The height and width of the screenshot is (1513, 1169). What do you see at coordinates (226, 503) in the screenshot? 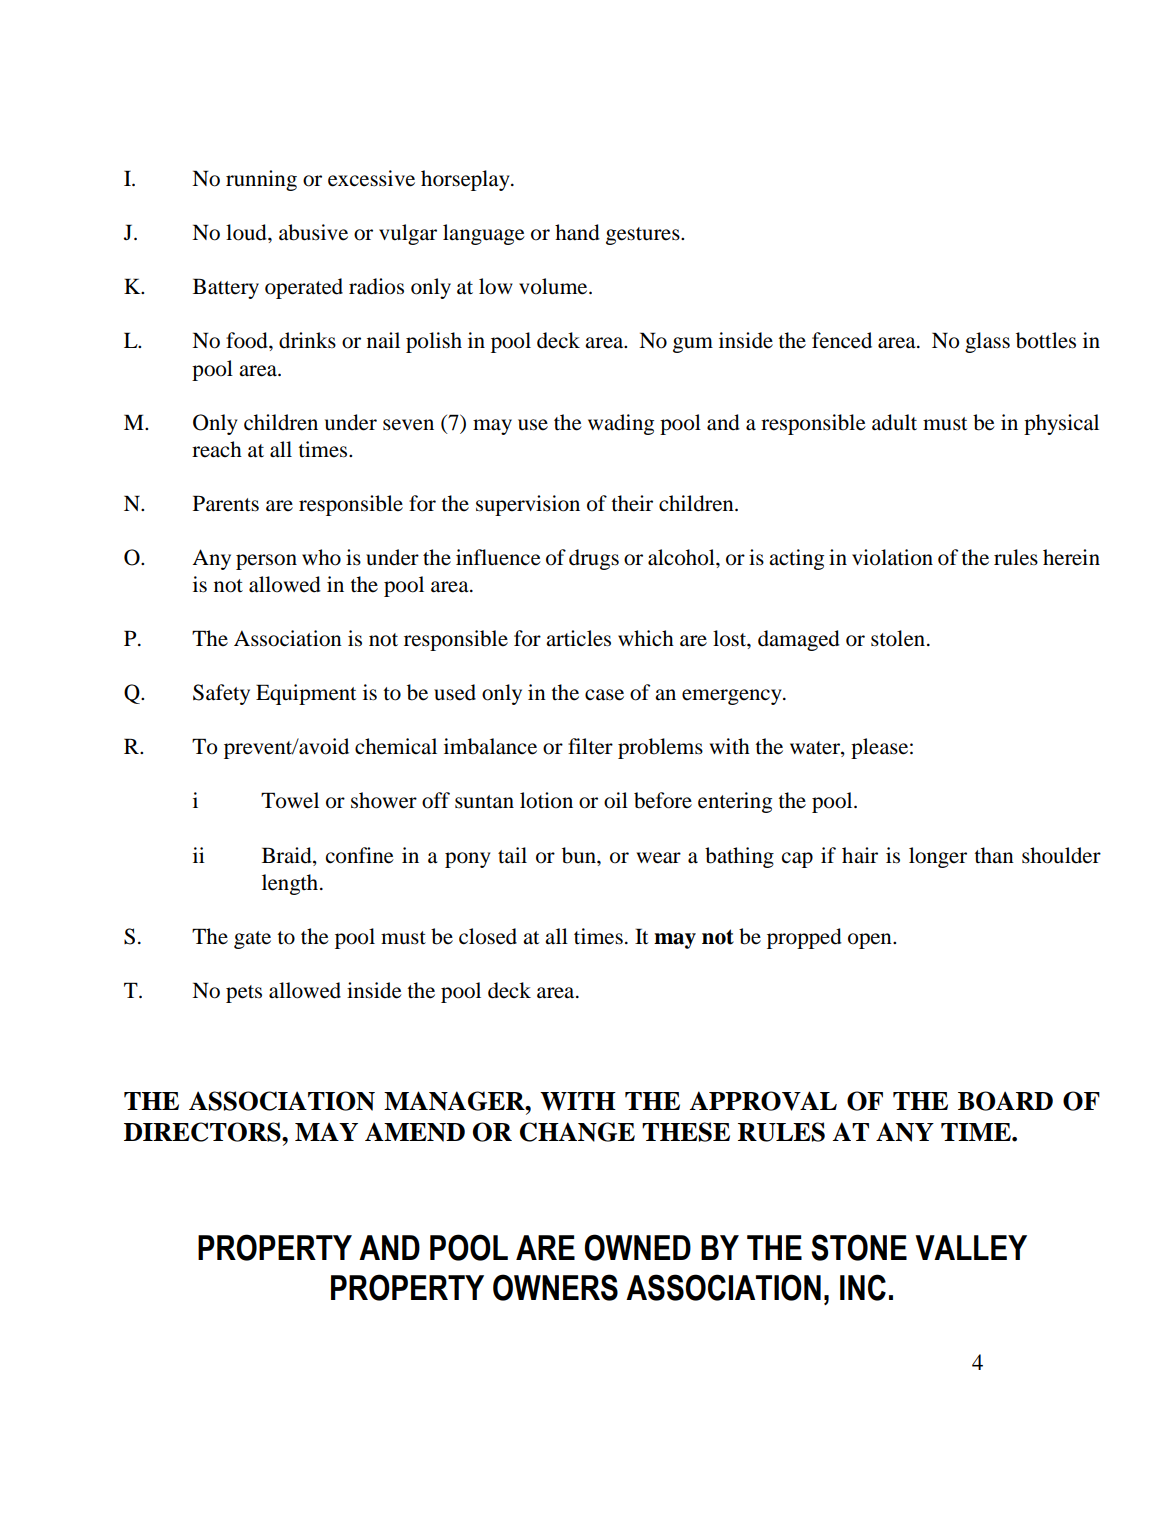
I see `Parents` at bounding box center [226, 503].
